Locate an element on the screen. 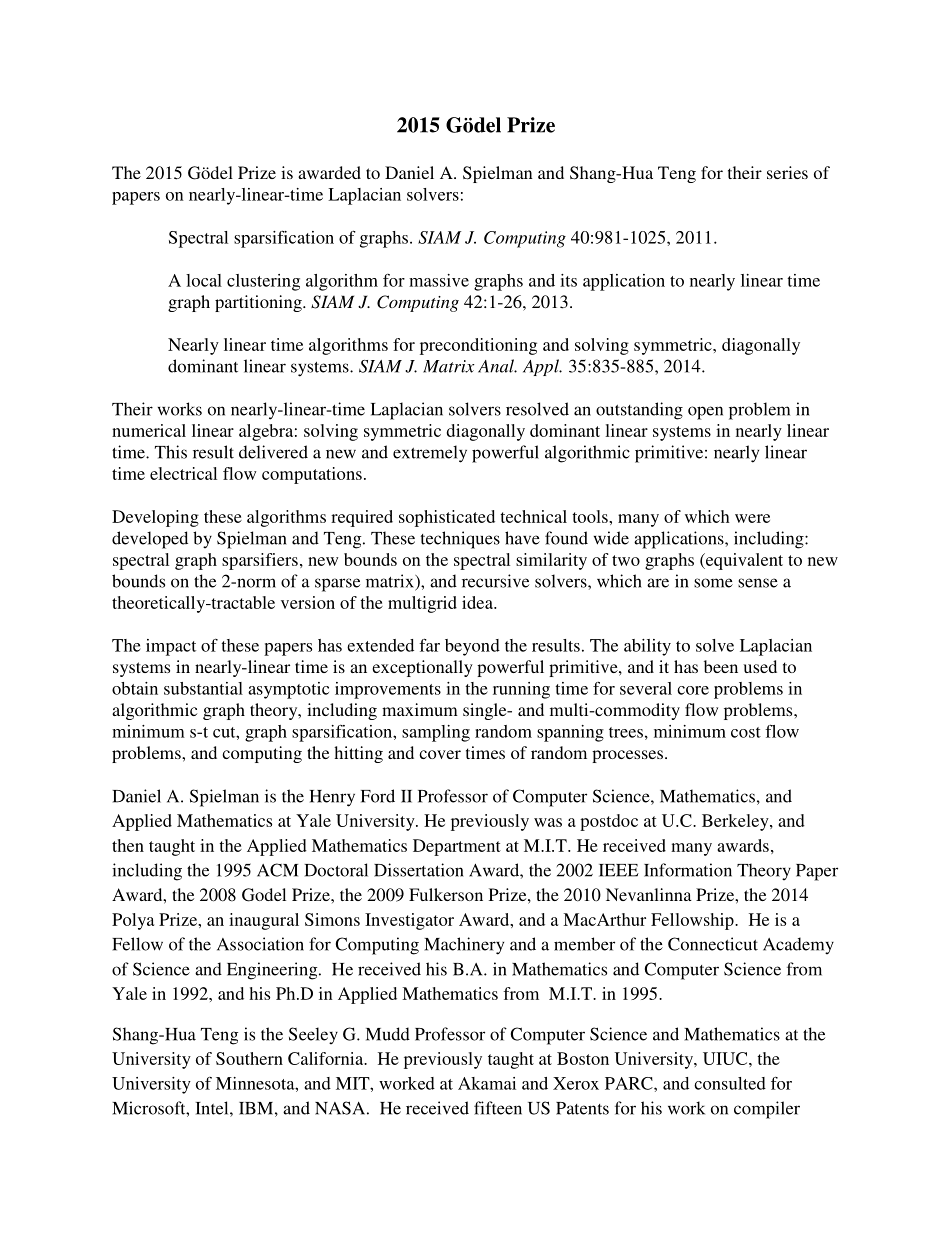  Akamai is located at coordinates (487, 1083).
